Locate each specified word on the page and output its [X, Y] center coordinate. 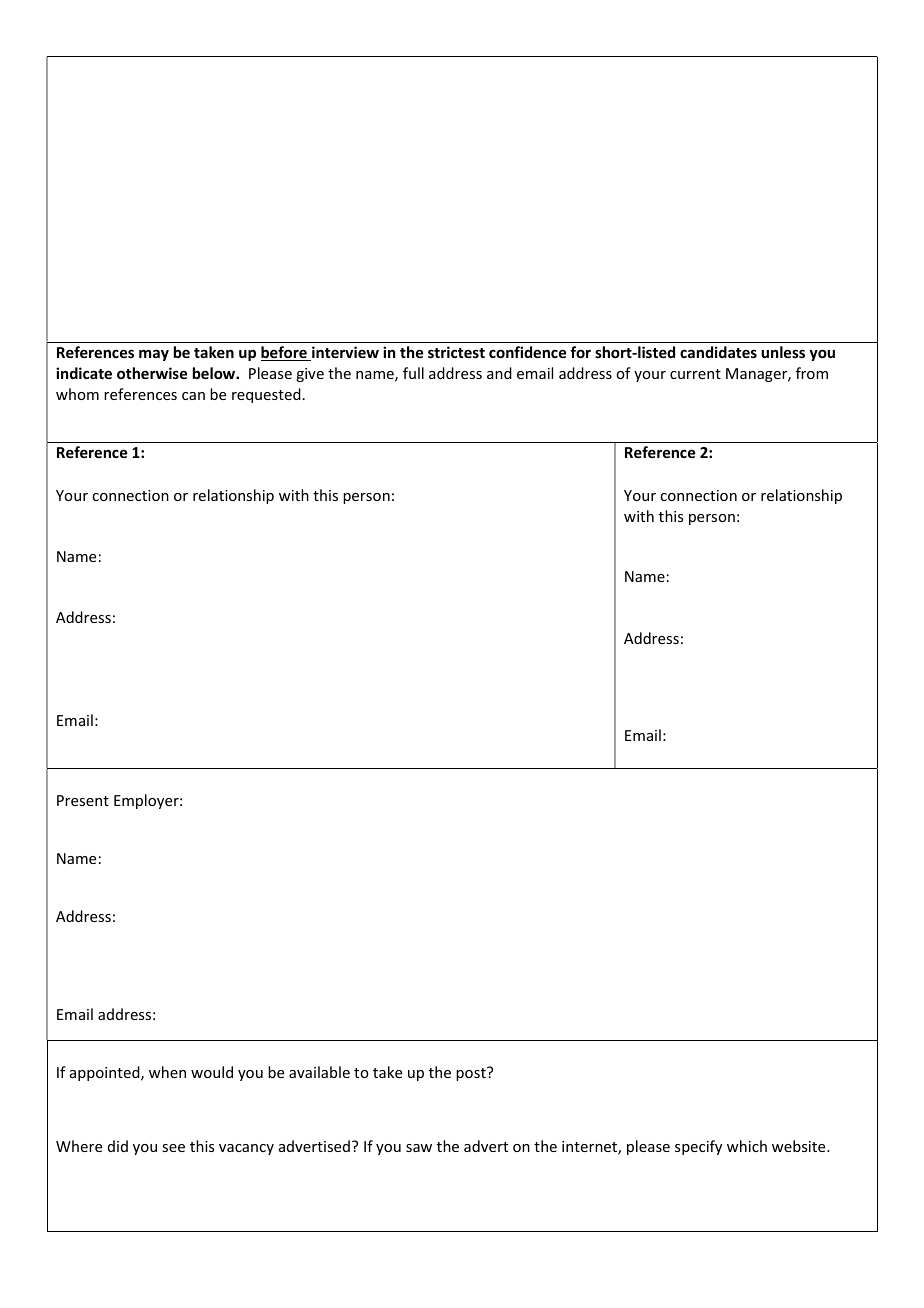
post [472, 1074]
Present [83, 800]
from [812, 373]
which [747, 1146]
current [695, 374]
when [167, 1072]
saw [419, 1148]
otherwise [152, 373]
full [413, 373]
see [173, 1148]
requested [266, 395]
